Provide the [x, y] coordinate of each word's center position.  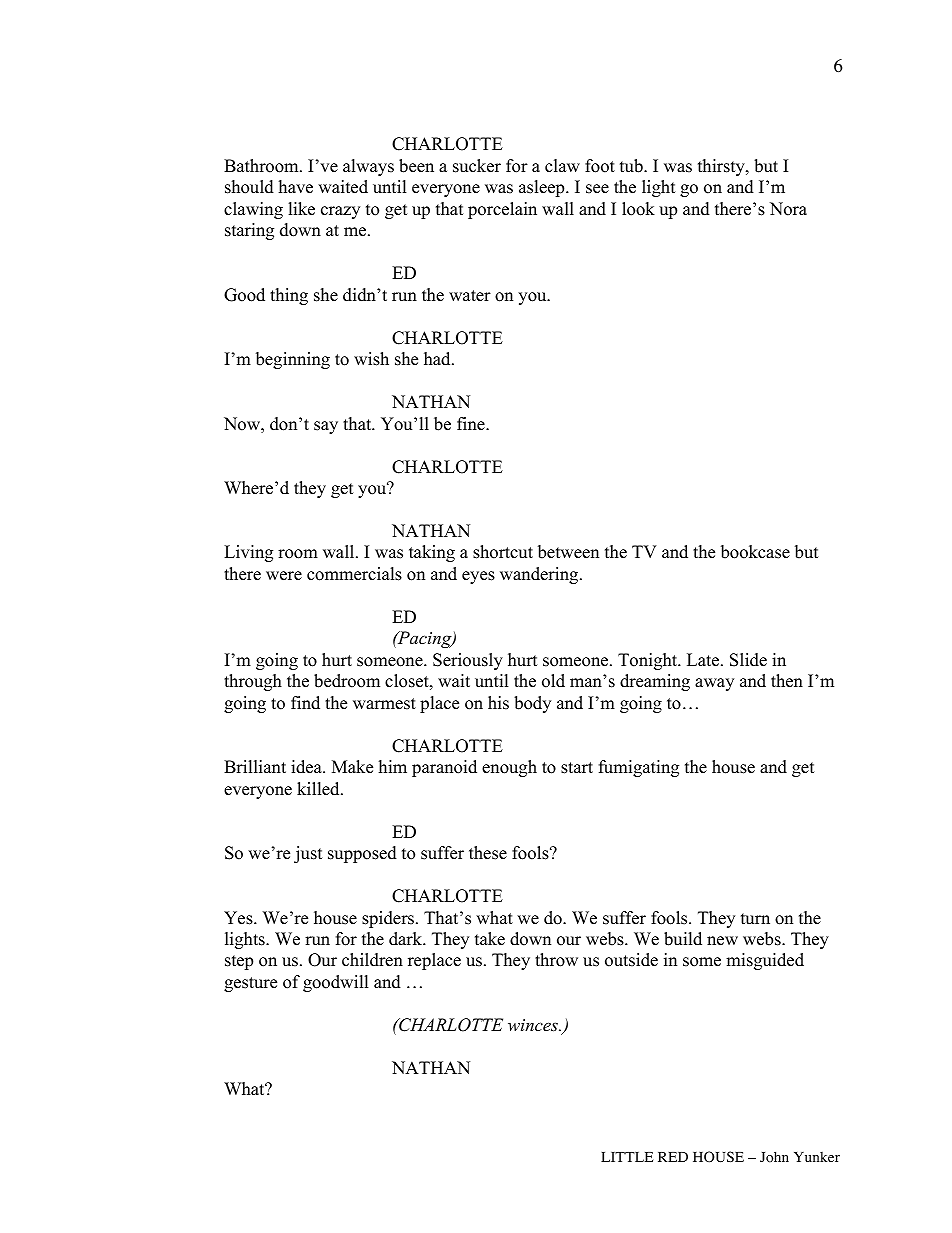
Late [704, 660]
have [296, 187]
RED [673, 1157]
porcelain [502, 210]
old [553, 681]
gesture [250, 984]
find [305, 703]
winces [534, 1025]
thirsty [722, 167]
